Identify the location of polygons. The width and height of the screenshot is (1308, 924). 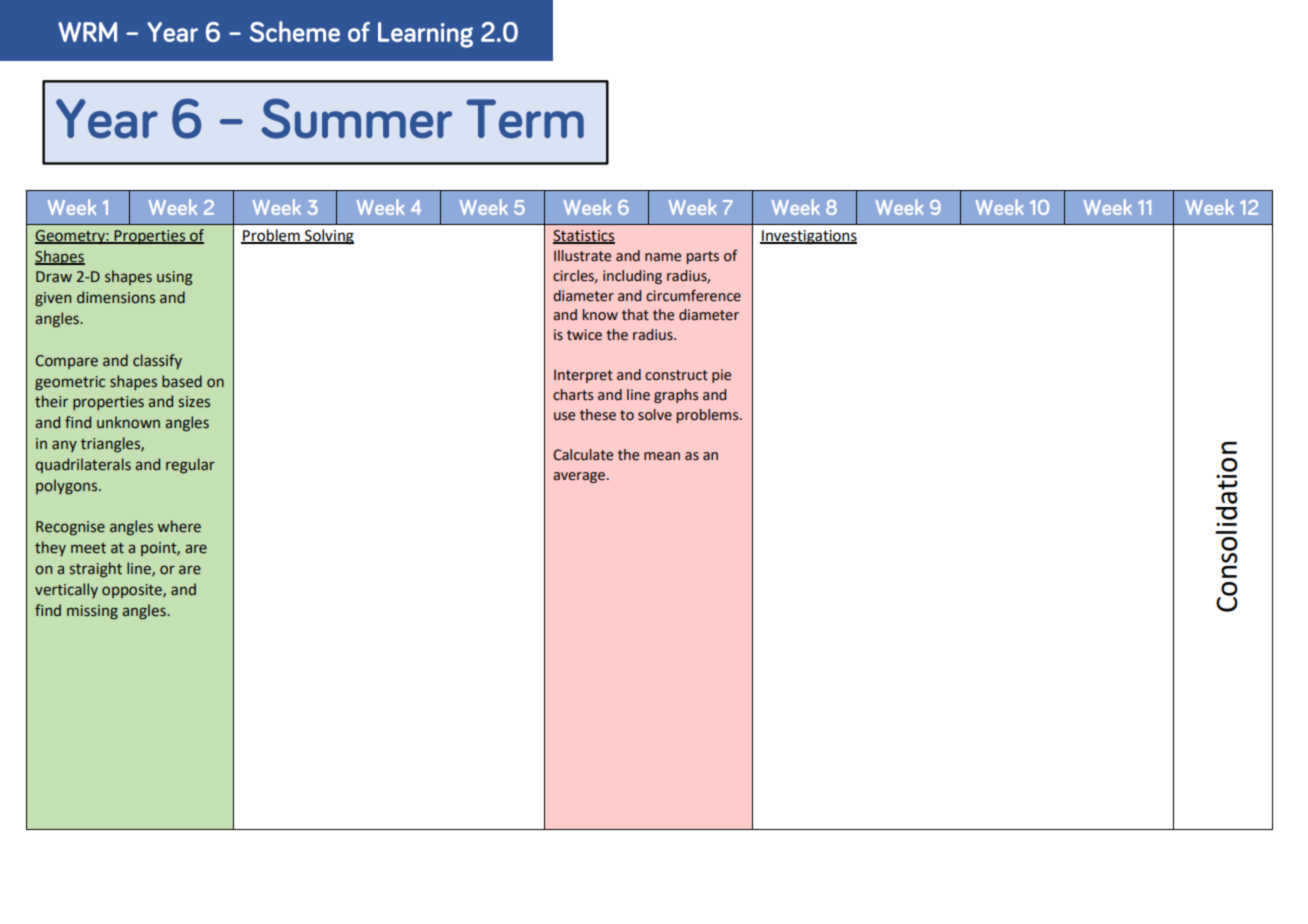
(68, 486).
